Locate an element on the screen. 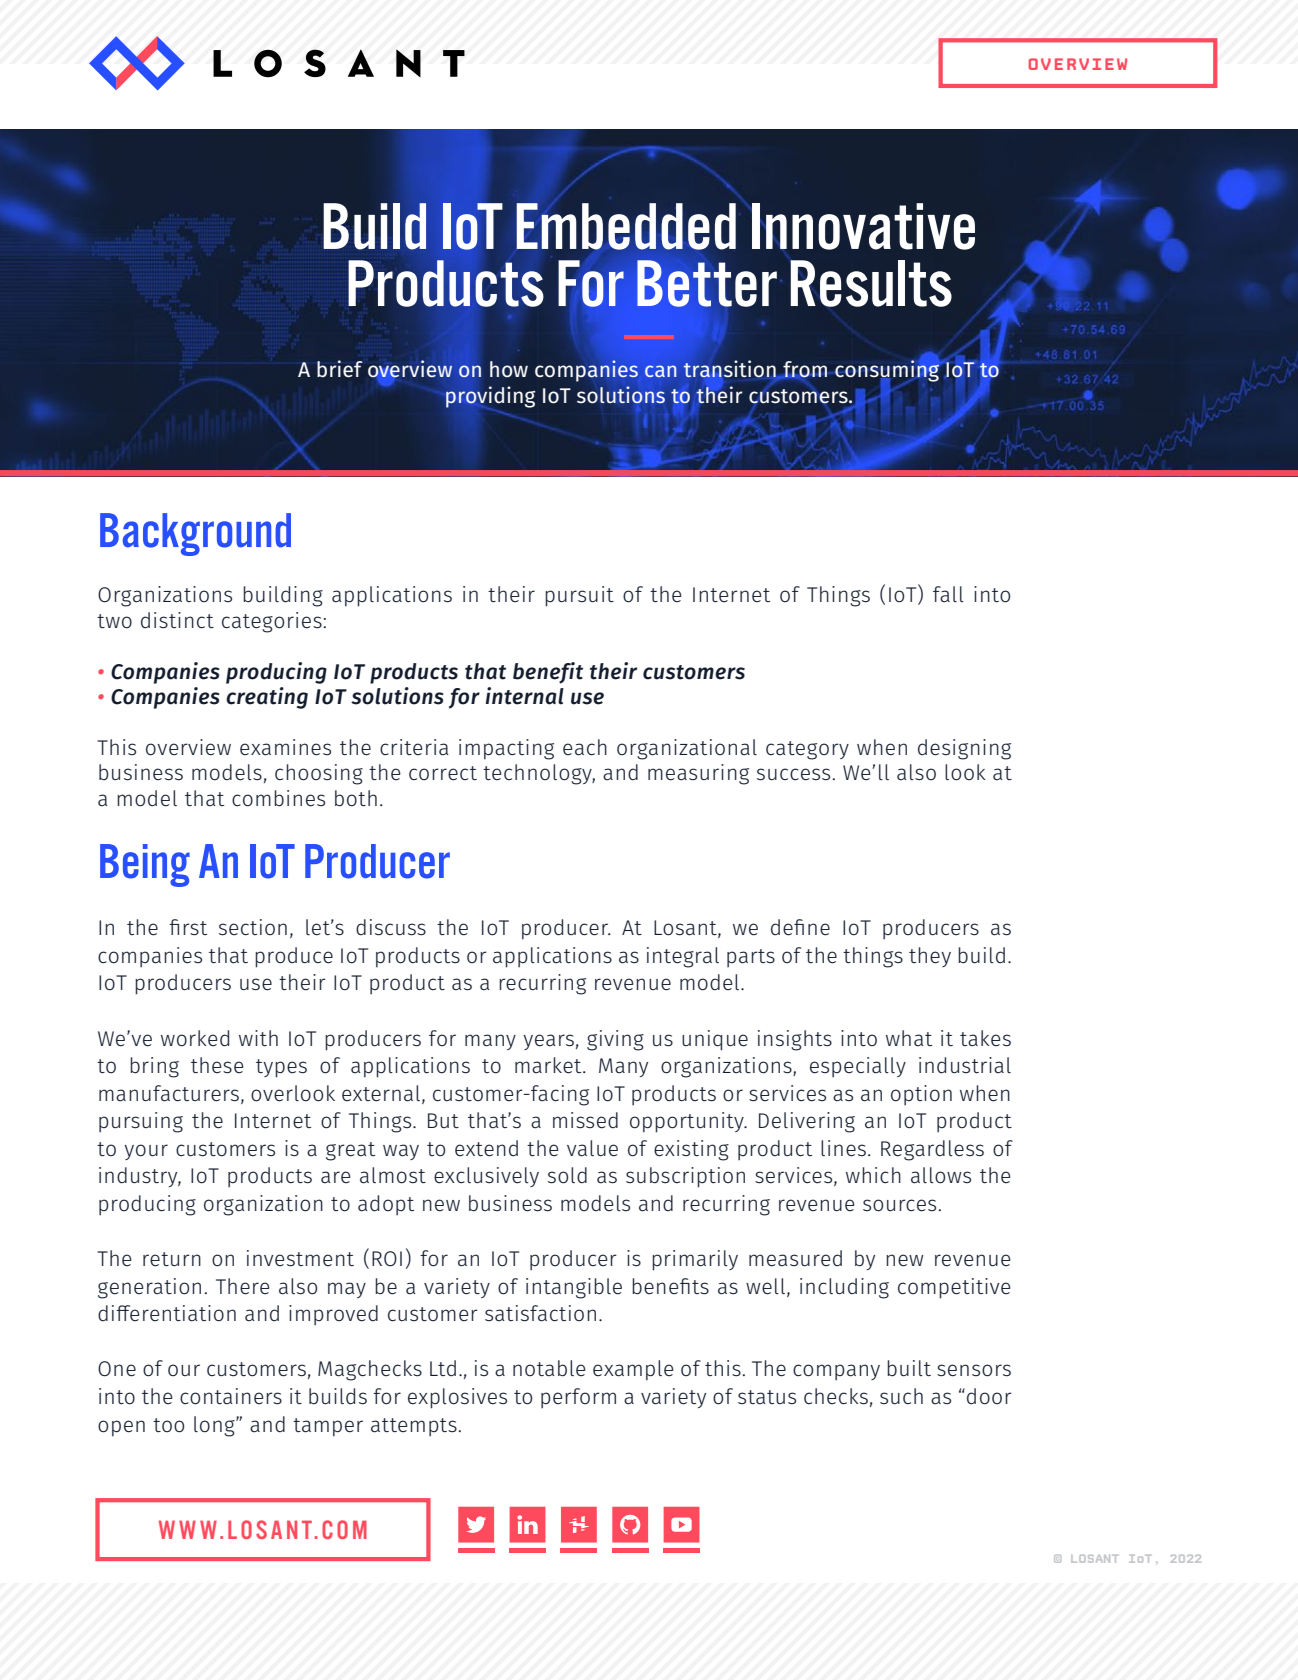 The width and height of the screenshot is (1298, 1680). distinct is located at coordinates (177, 620).
